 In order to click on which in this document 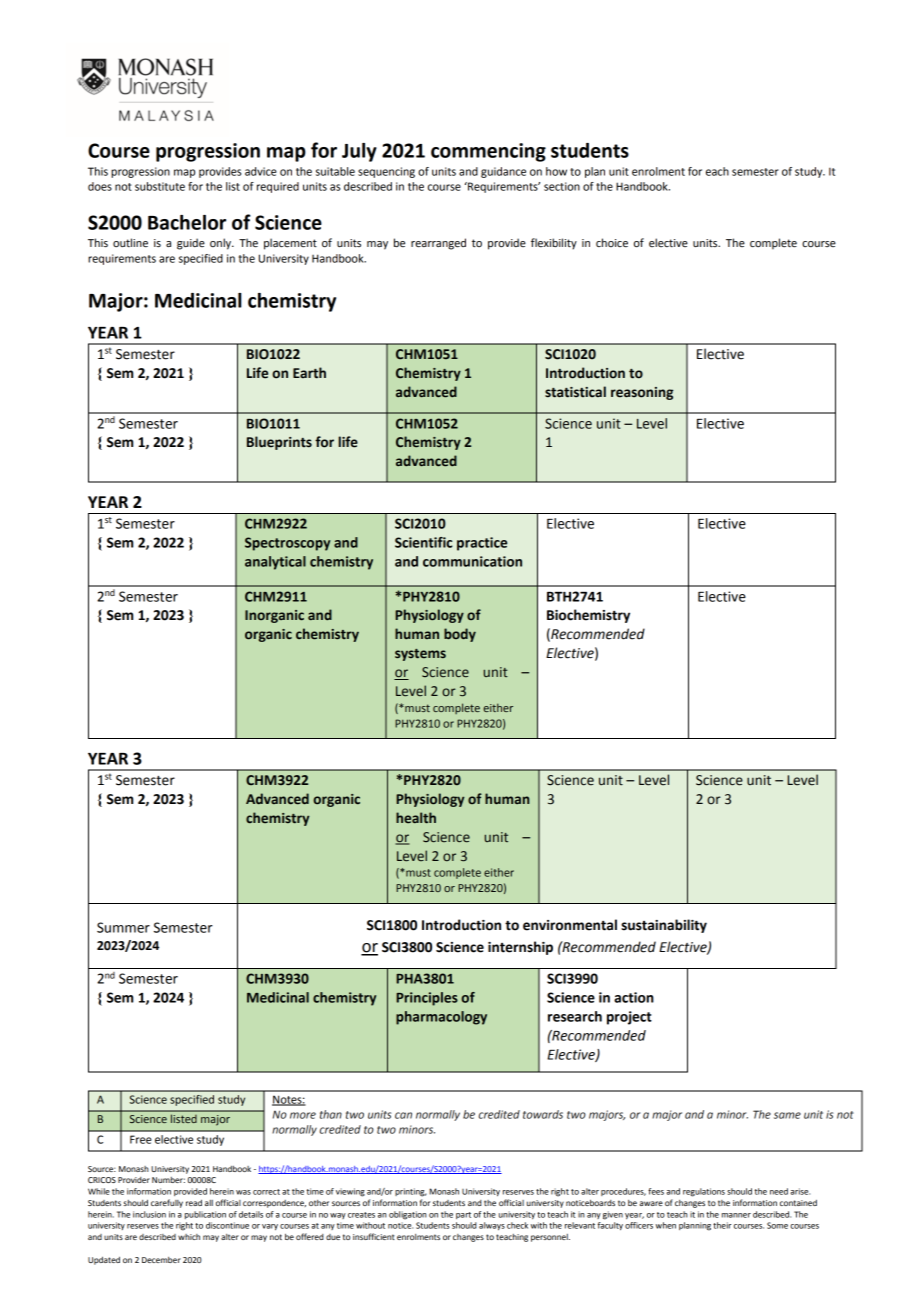, I will do `click(189, 1237)`.
